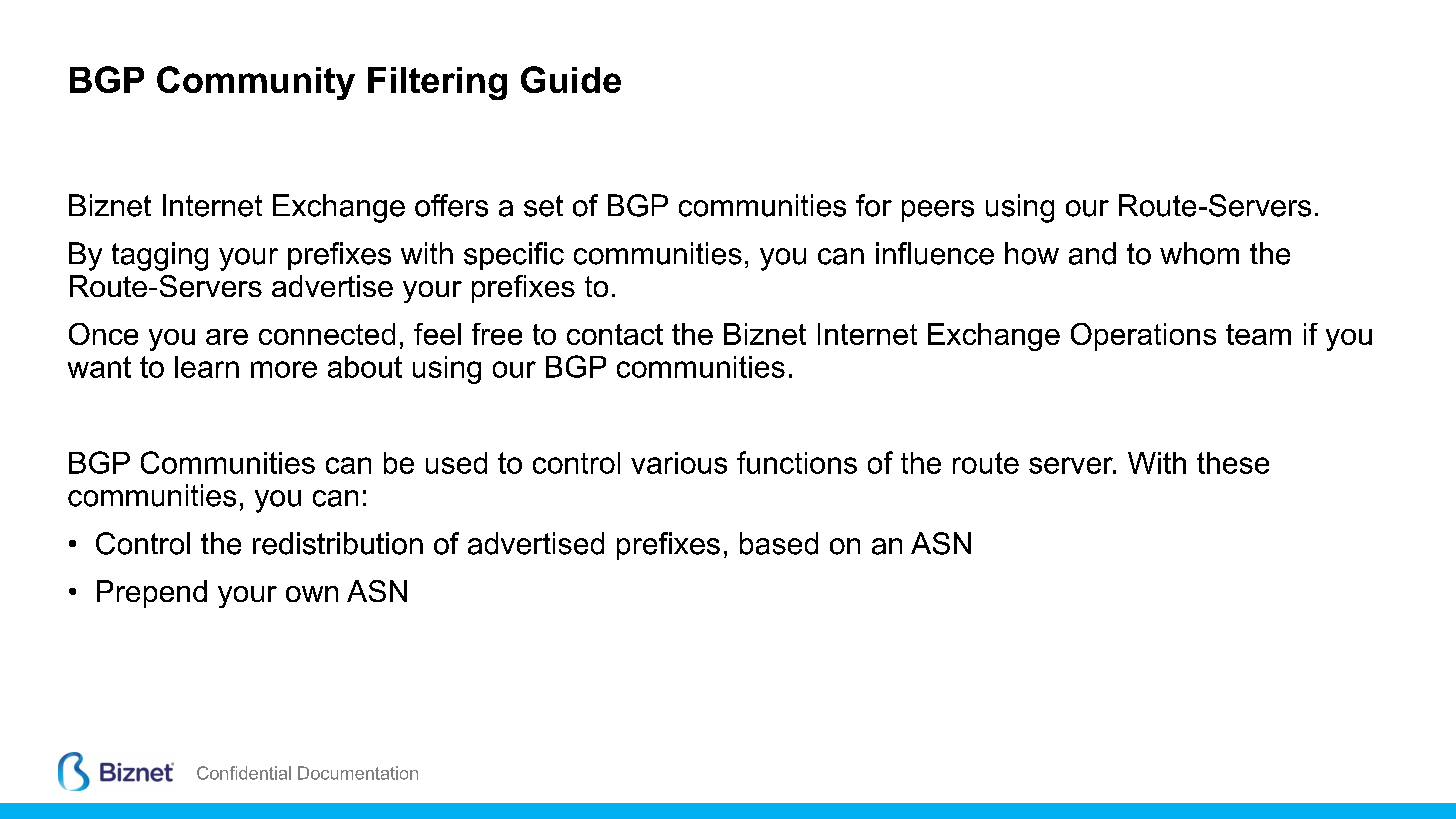  What do you see at coordinates (938, 211) in the document?
I see `peers` at bounding box center [938, 211].
